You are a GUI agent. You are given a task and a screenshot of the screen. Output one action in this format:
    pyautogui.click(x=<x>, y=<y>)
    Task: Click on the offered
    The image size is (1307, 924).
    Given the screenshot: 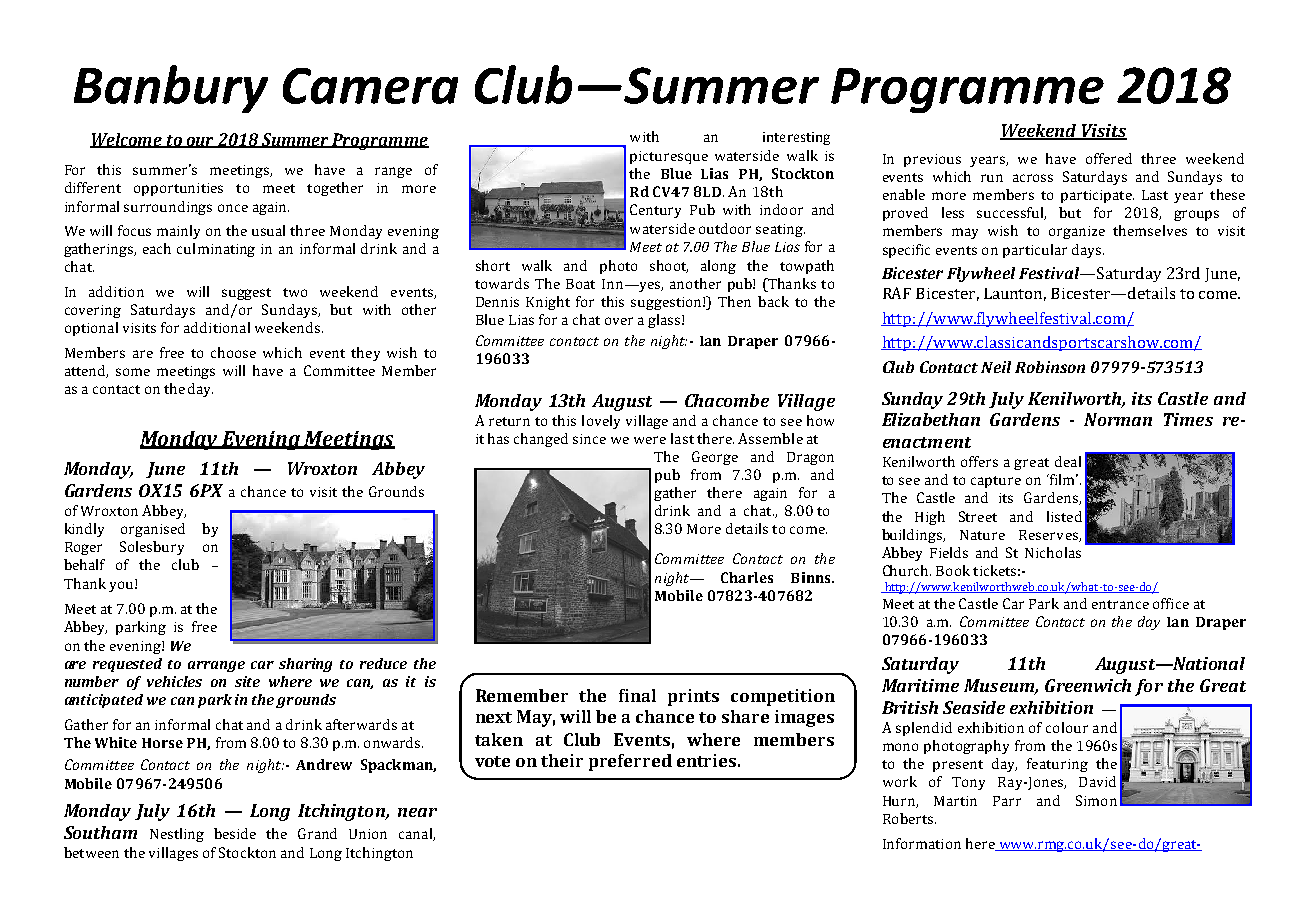 What is the action you would take?
    pyautogui.click(x=1109, y=158)
